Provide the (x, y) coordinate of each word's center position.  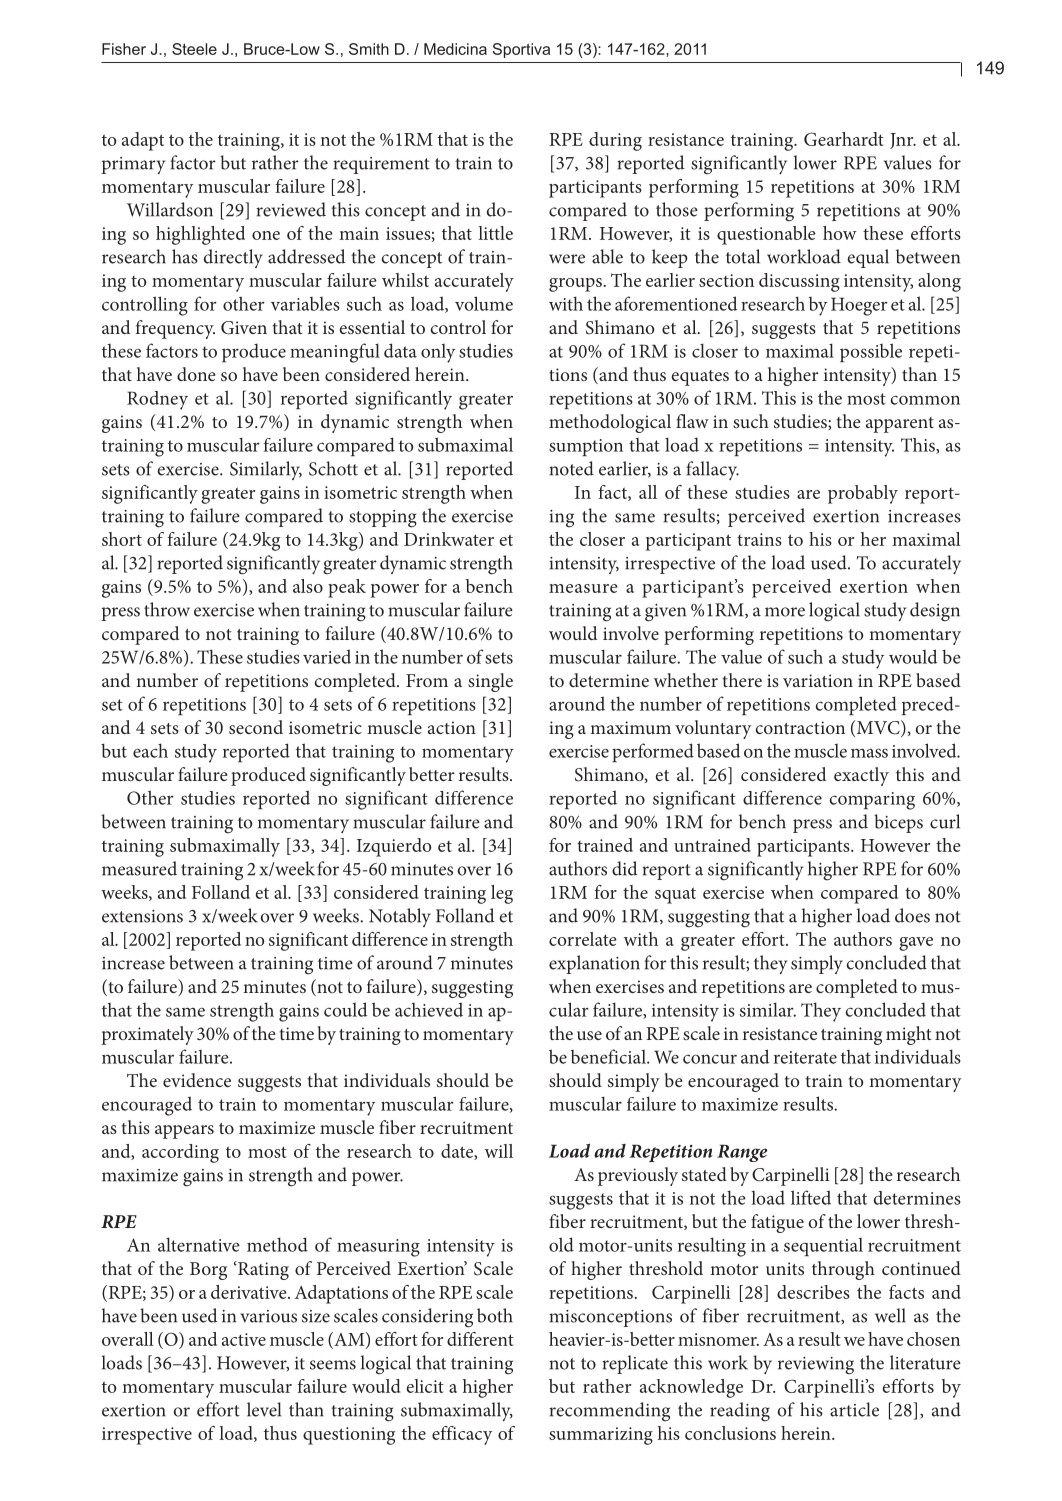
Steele (194, 49)
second (256, 727)
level (264, 1409)
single (490, 682)
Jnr (903, 141)
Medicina (455, 49)
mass (869, 753)
